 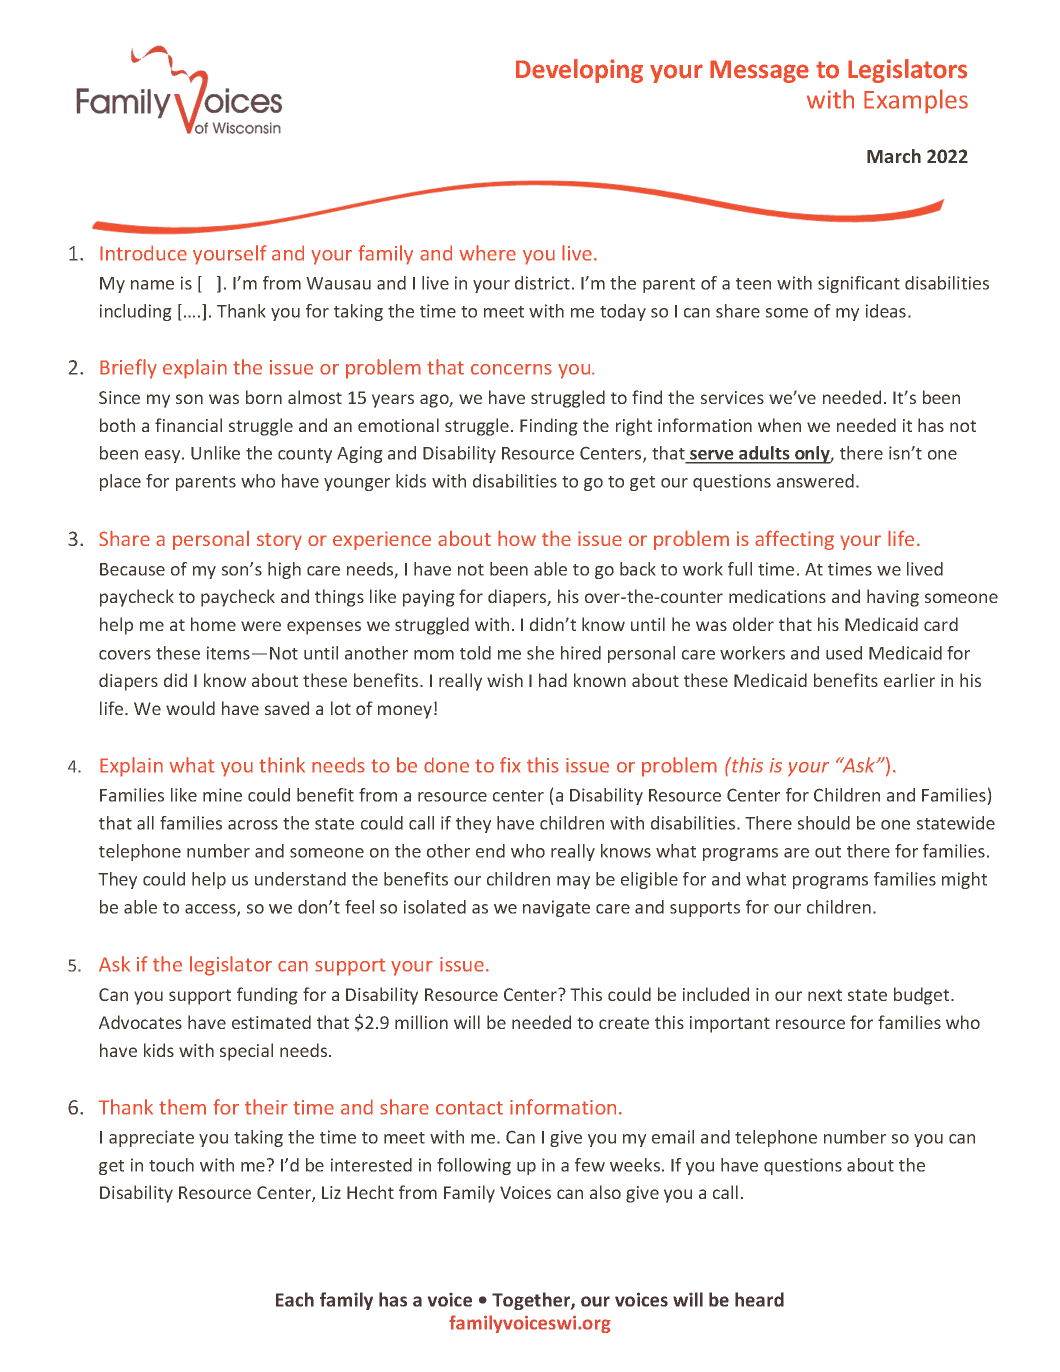 What do you see at coordinates (579, 71) in the screenshot?
I see `Developing` at bounding box center [579, 71].
